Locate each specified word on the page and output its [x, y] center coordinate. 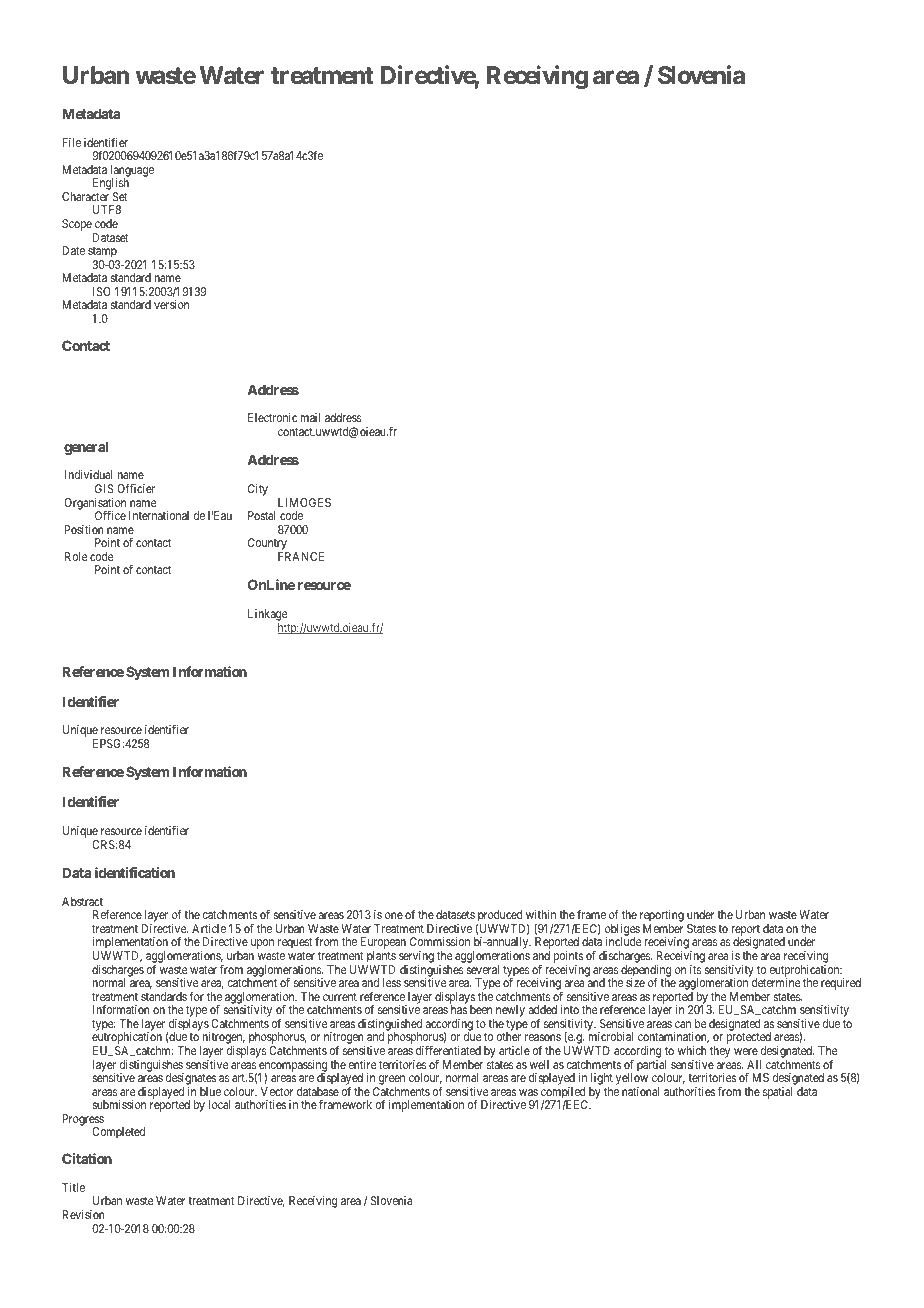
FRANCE [301, 556]
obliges [622, 931]
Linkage [268, 616]
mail [310, 417]
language [132, 172]
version [171, 304]
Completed [118, 1133]
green [391, 1081]
